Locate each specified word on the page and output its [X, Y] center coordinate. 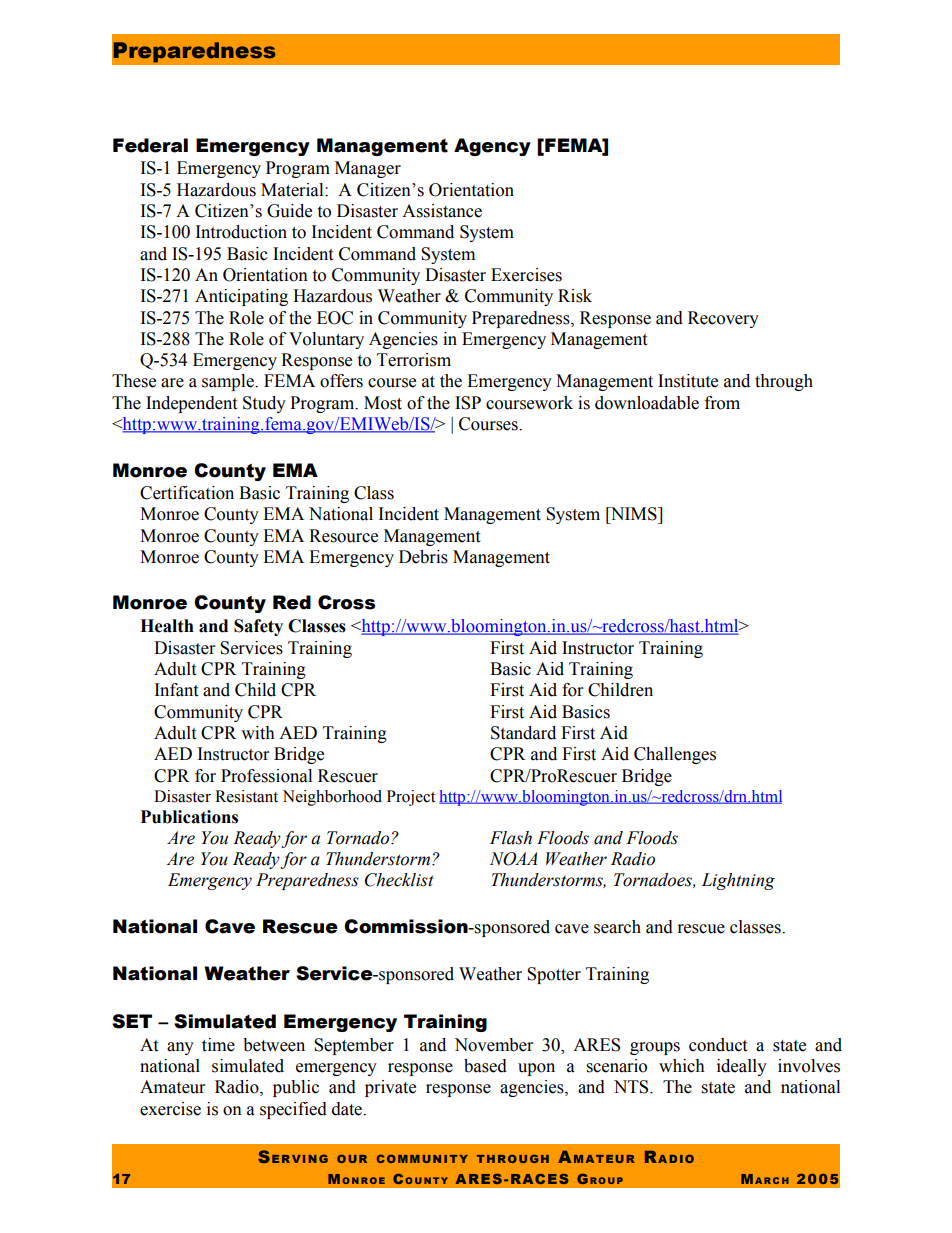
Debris [423, 557]
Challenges [675, 755]
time [218, 1045]
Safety [258, 627]
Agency [492, 147]
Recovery [723, 319]
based [485, 1066]
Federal [150, 145]
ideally [742, 1067]
